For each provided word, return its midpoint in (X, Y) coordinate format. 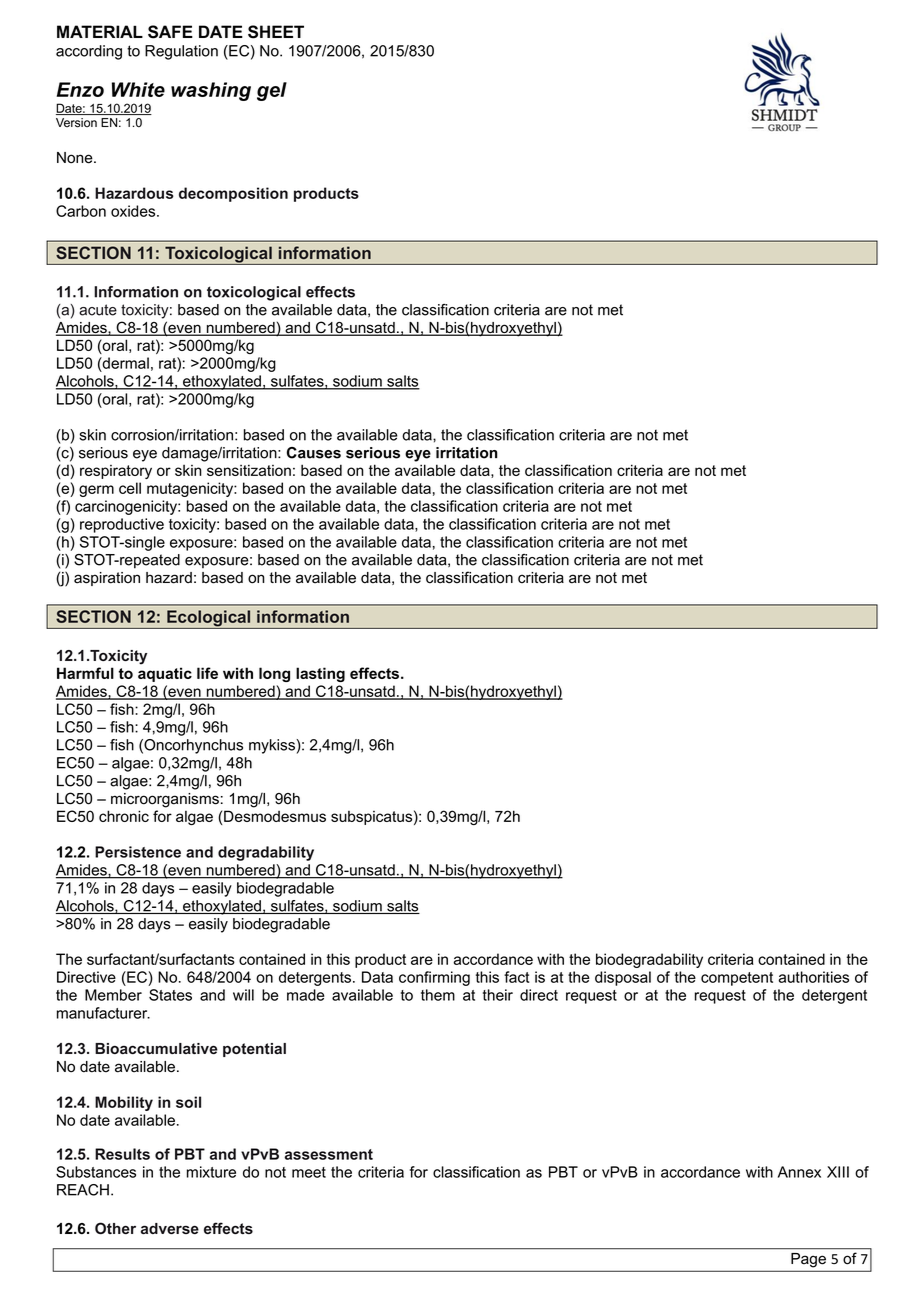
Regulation (181, 52)
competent (737, 979)
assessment (328, 1154)
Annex (799, 1172)
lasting (320, 674)
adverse (170, 1228)
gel (272, 91)
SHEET (276, 32)
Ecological (209, 619)
